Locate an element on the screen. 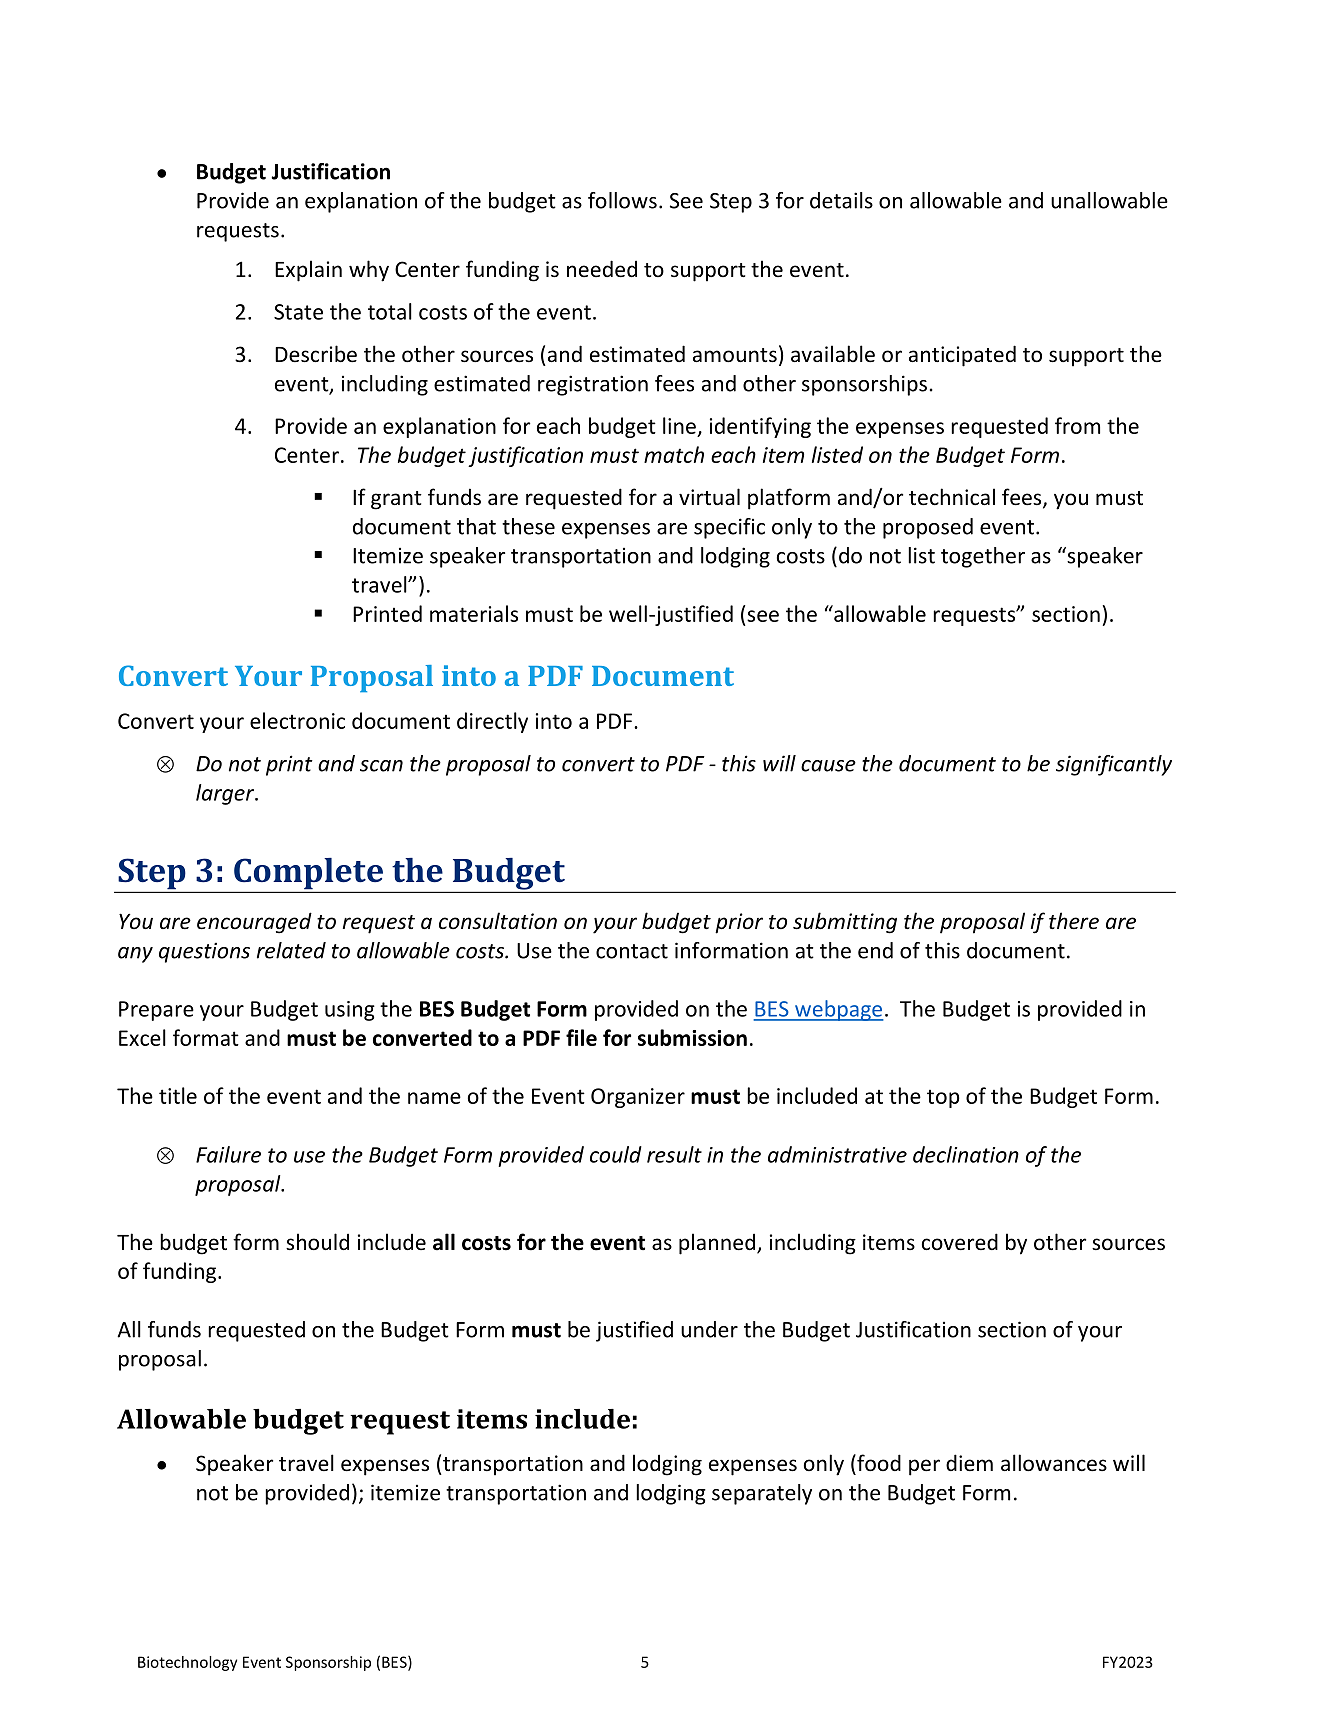 The height and width of the screenshot is (1719, 1329). anticipated is located at coordinates (962, 356).
